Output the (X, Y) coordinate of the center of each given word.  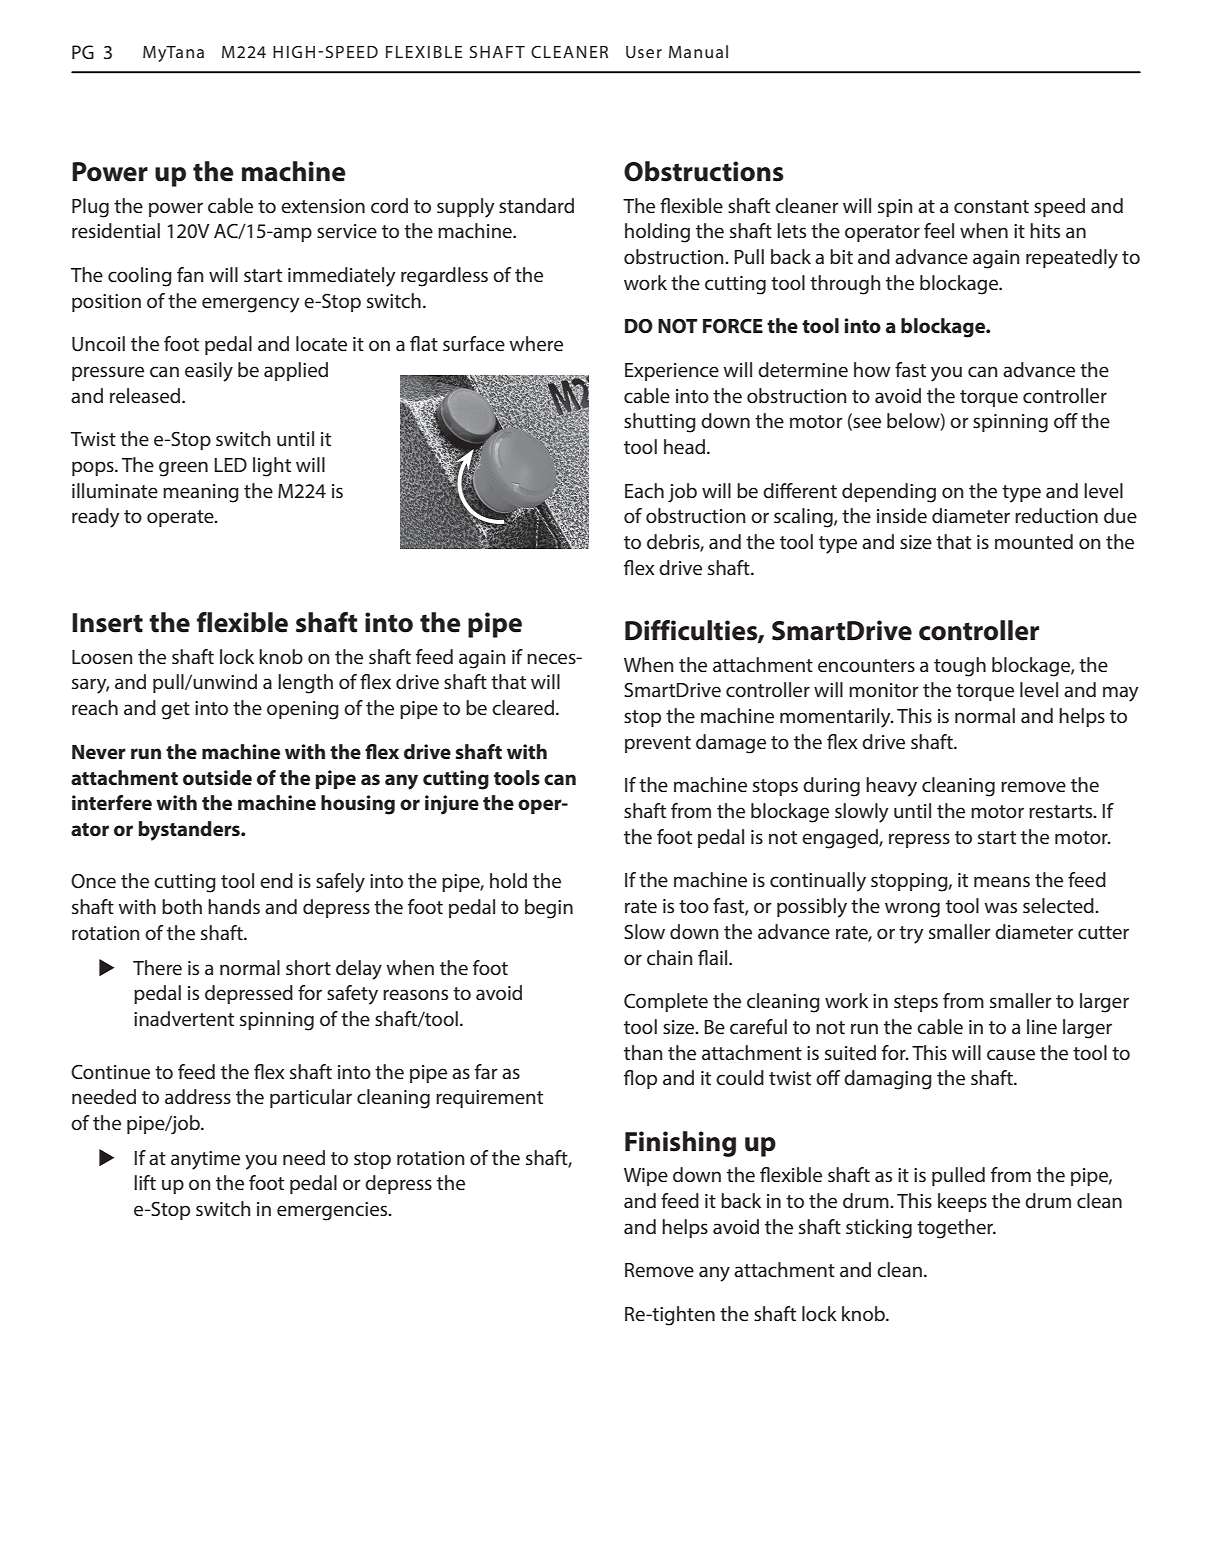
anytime (205, 1160)
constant (991, 207)
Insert (107, 623)
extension (323, 206)
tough (960, 667)
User (644, 52)
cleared (523, 708)
